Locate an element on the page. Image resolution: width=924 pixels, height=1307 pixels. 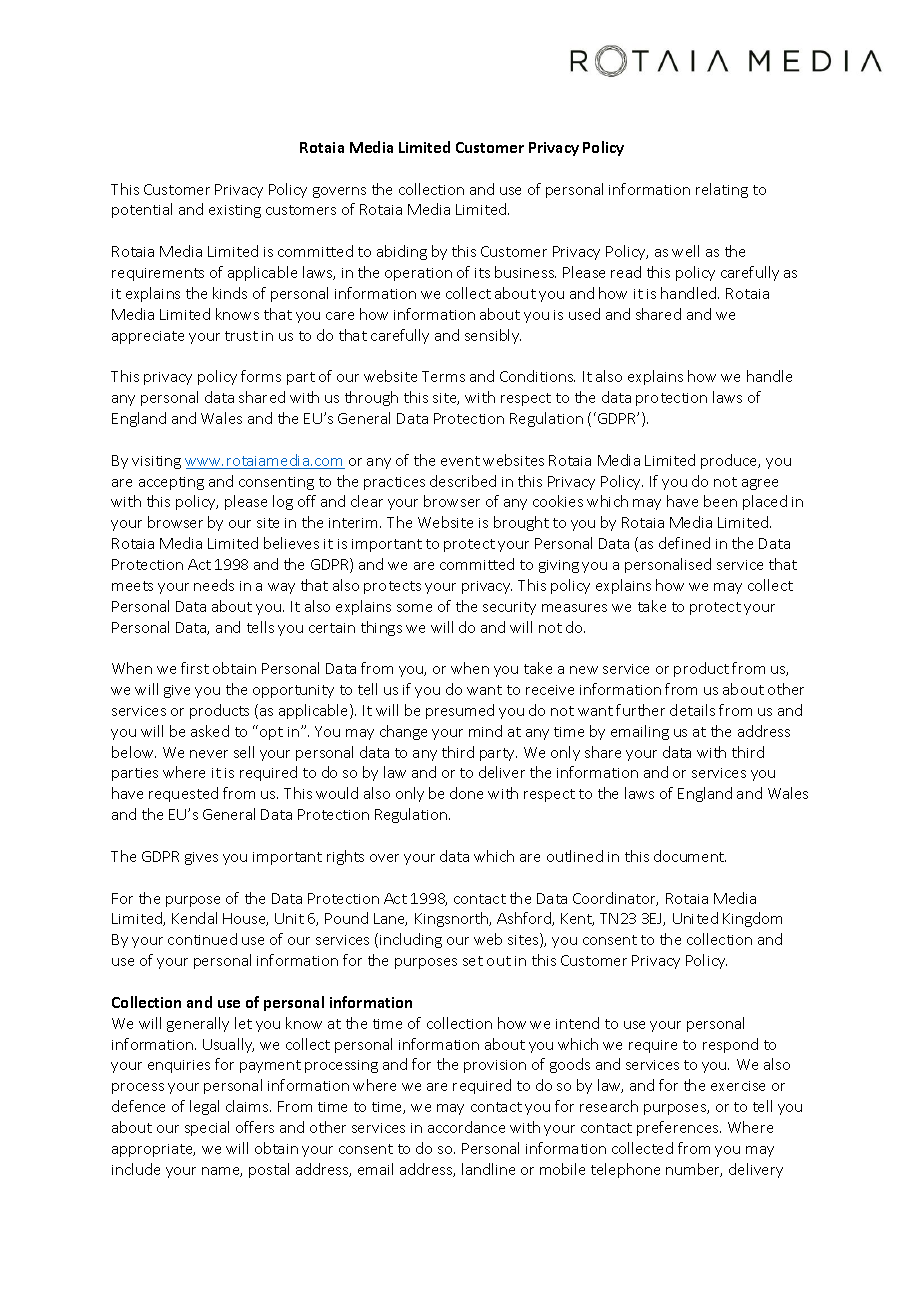
well is located at coordinates (685, 251).
